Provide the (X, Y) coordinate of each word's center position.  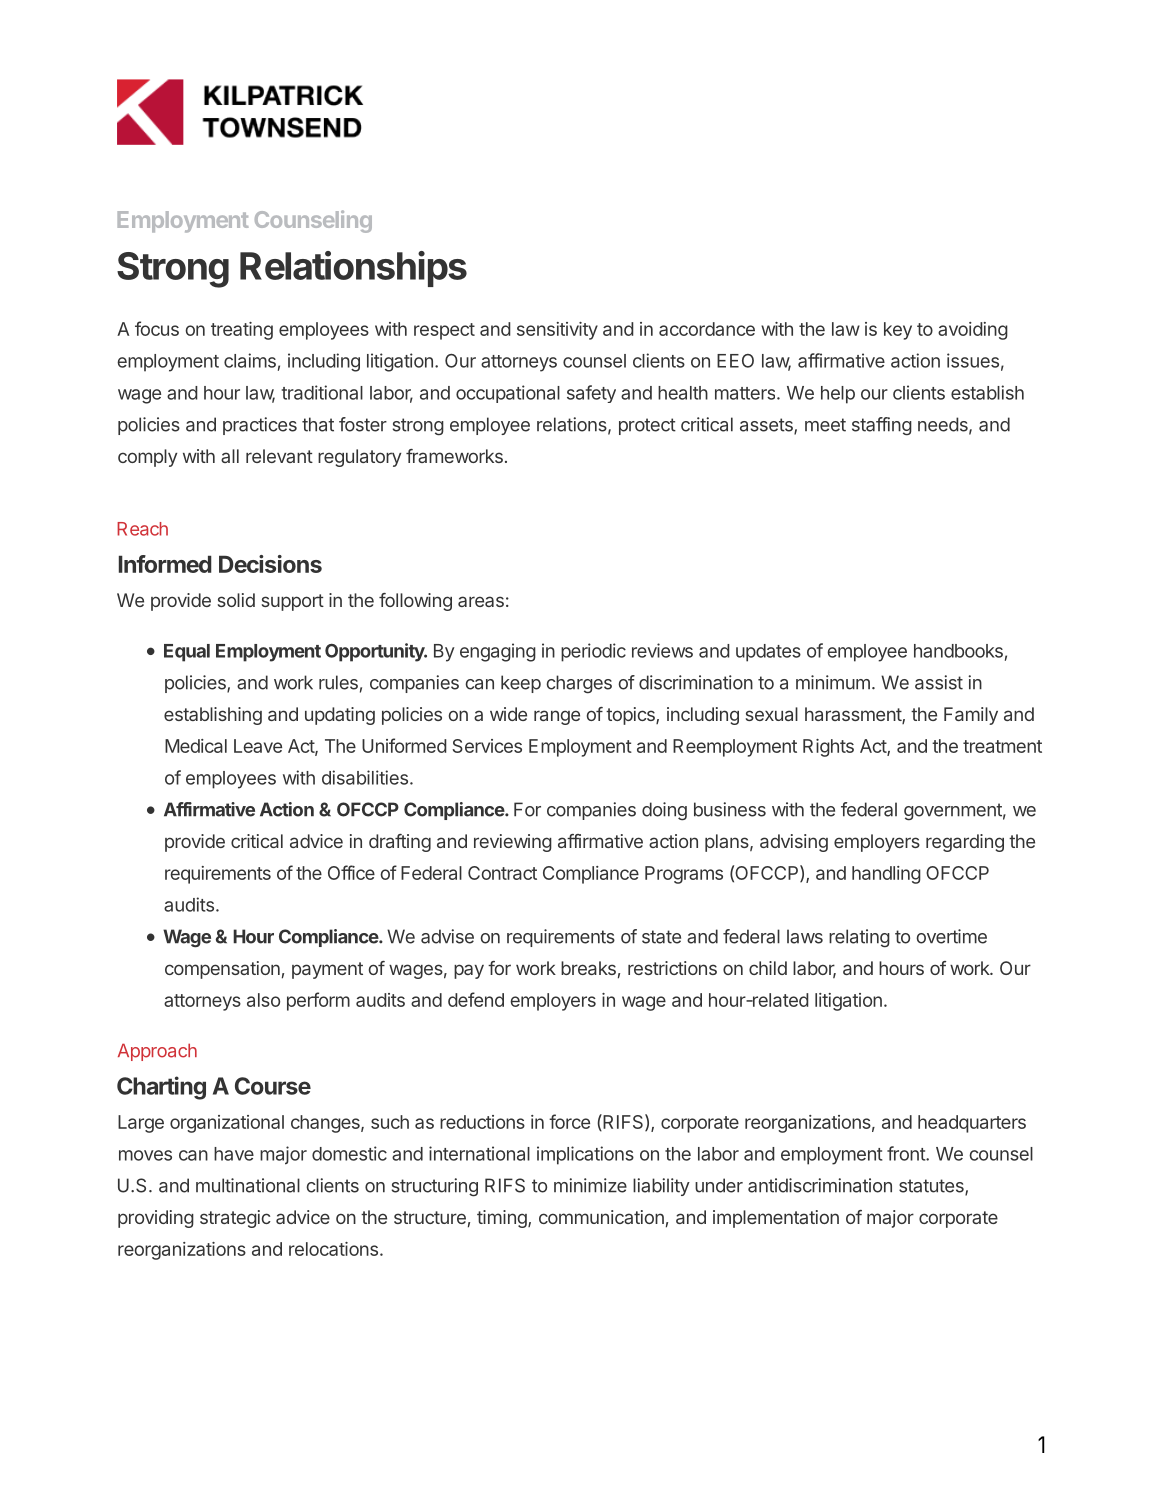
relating (859, 938)
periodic (593, 652)
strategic (235, 1219)
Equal (187, 653)
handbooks (958, 651)
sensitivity (557, 331)
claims (250, 360)
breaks (588, 968)
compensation (222, 970)
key (898, 331)
